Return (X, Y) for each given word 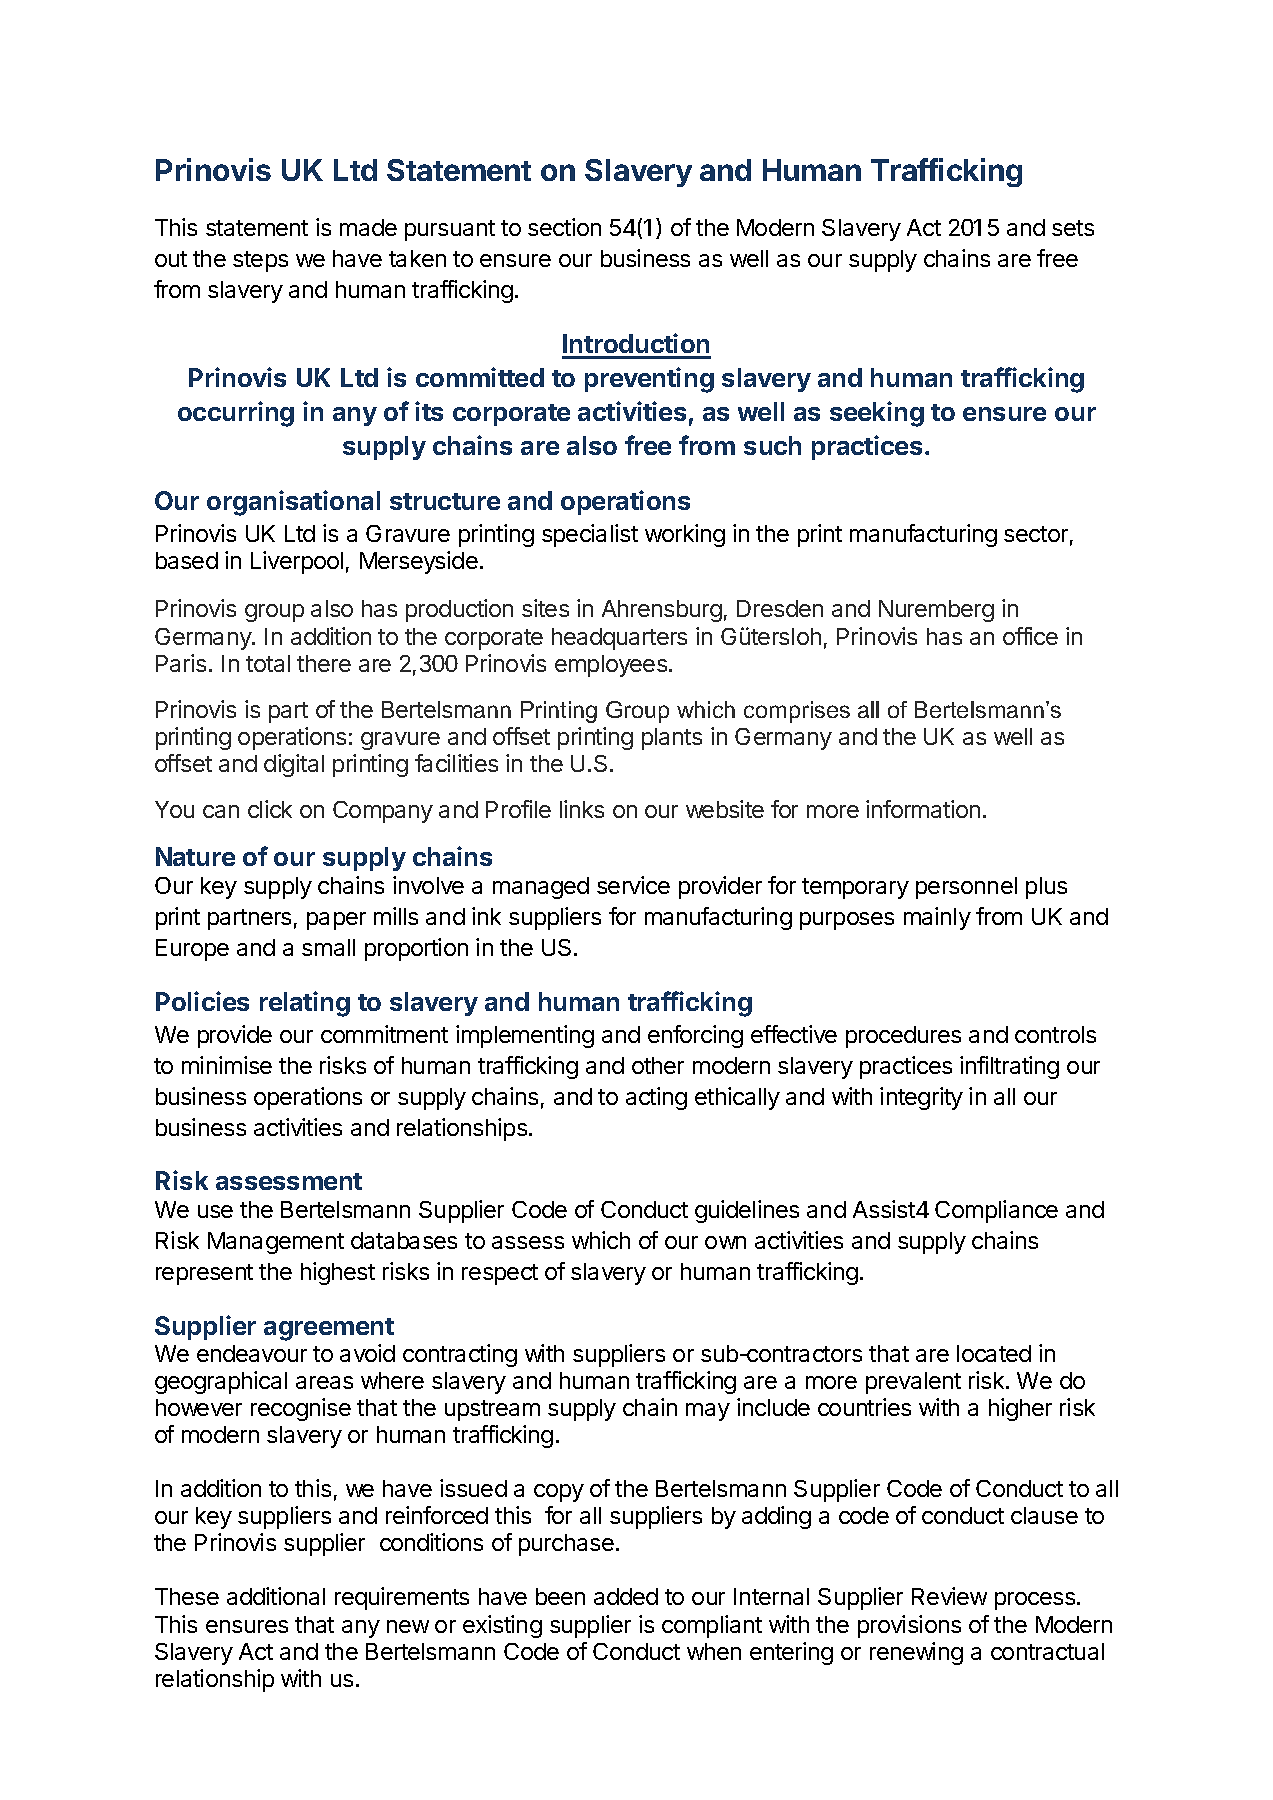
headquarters (619, 639)
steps (260, 261)
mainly (937, 918)
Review (949, 1596)
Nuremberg (936, 611)
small (328, 947)
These (187, 1596)
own (725, 1242)
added (626, 1596)
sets (1073, 228)
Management (276, 1243)
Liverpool (297, 562)
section (564, 227)
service (633, 885)
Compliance (996, 1211)
